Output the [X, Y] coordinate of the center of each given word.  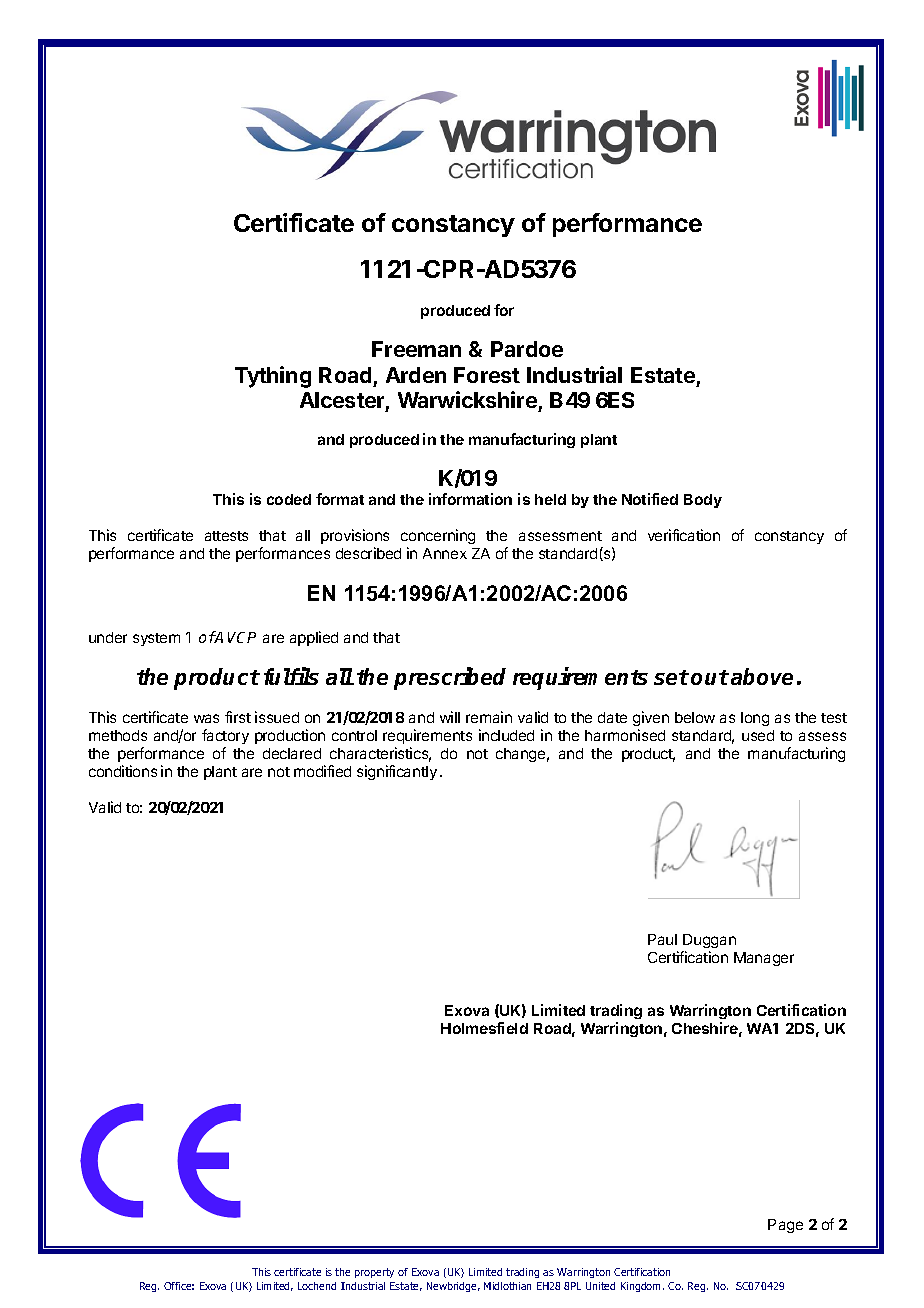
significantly [397, 772]
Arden [416, 375]
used [758, 735]
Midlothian [507, 1286]
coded [289, 499]
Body [703, 501]
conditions [123, 771]
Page [785, 1226]
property [374, 1273]
